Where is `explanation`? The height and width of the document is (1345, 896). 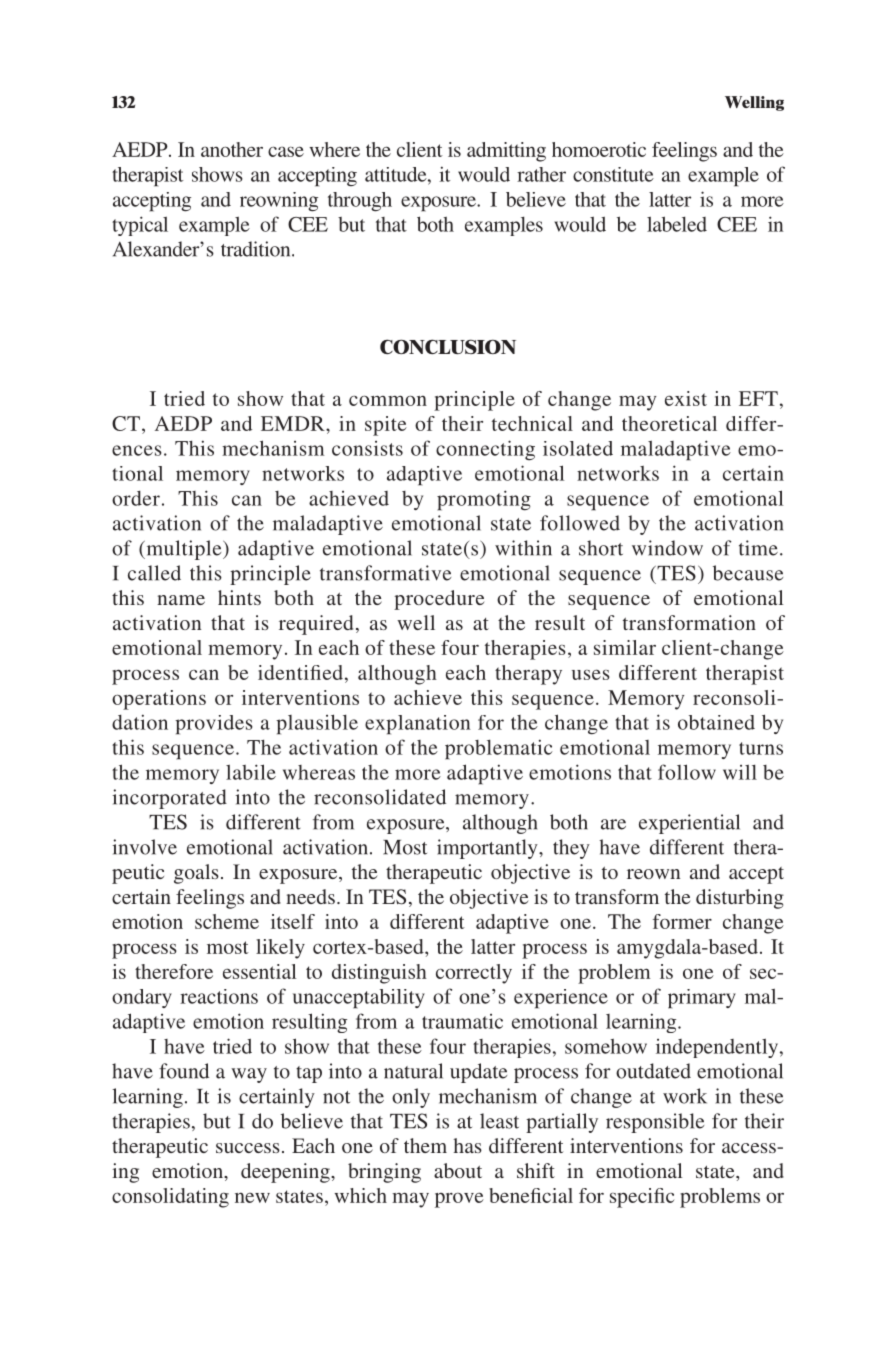 explanation is located at coordinates (417, 725).
